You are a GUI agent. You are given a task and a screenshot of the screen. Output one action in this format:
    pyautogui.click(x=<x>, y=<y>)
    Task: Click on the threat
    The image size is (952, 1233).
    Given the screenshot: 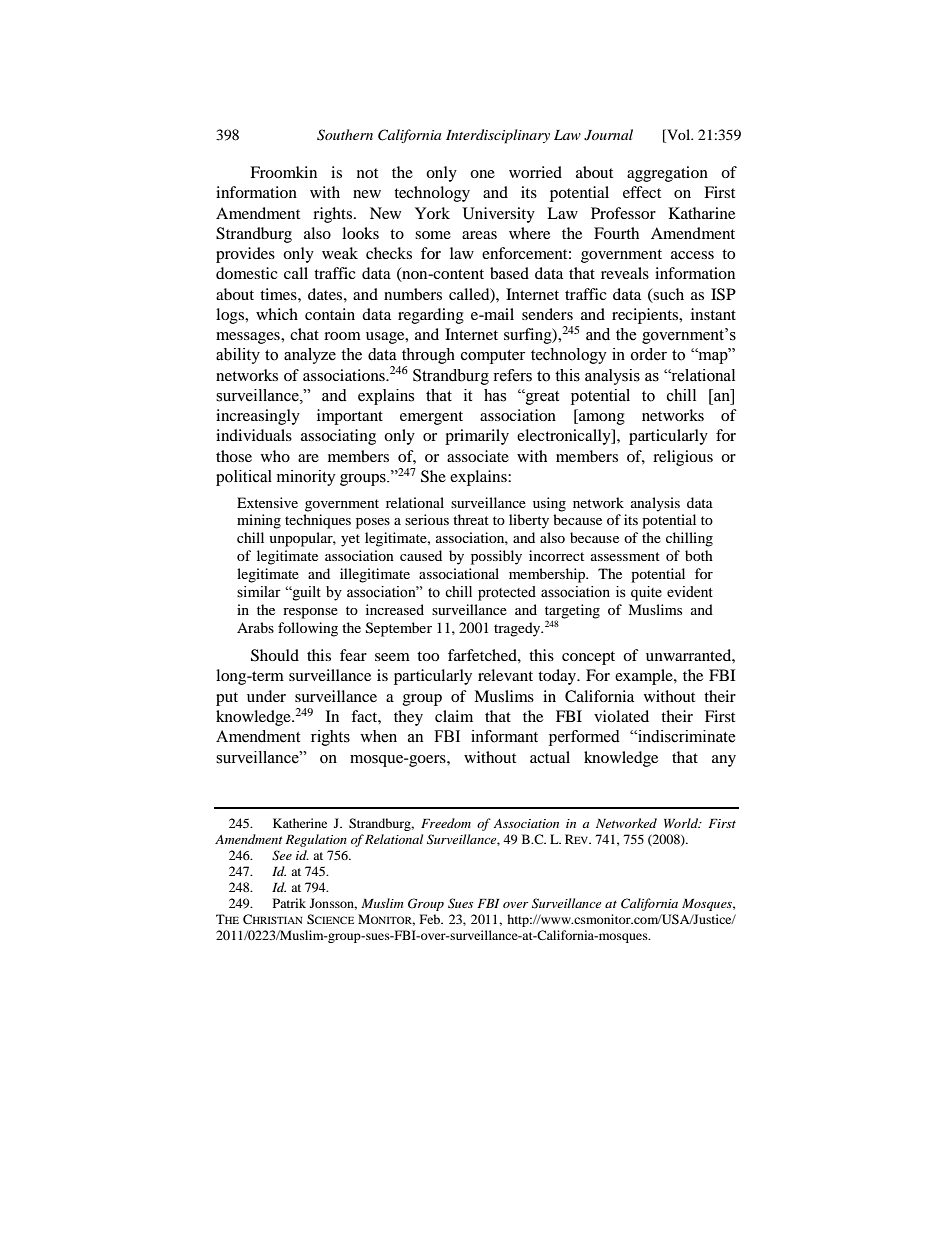 What is the action you would take?
    pyautogui.click(x=471, y=519)
